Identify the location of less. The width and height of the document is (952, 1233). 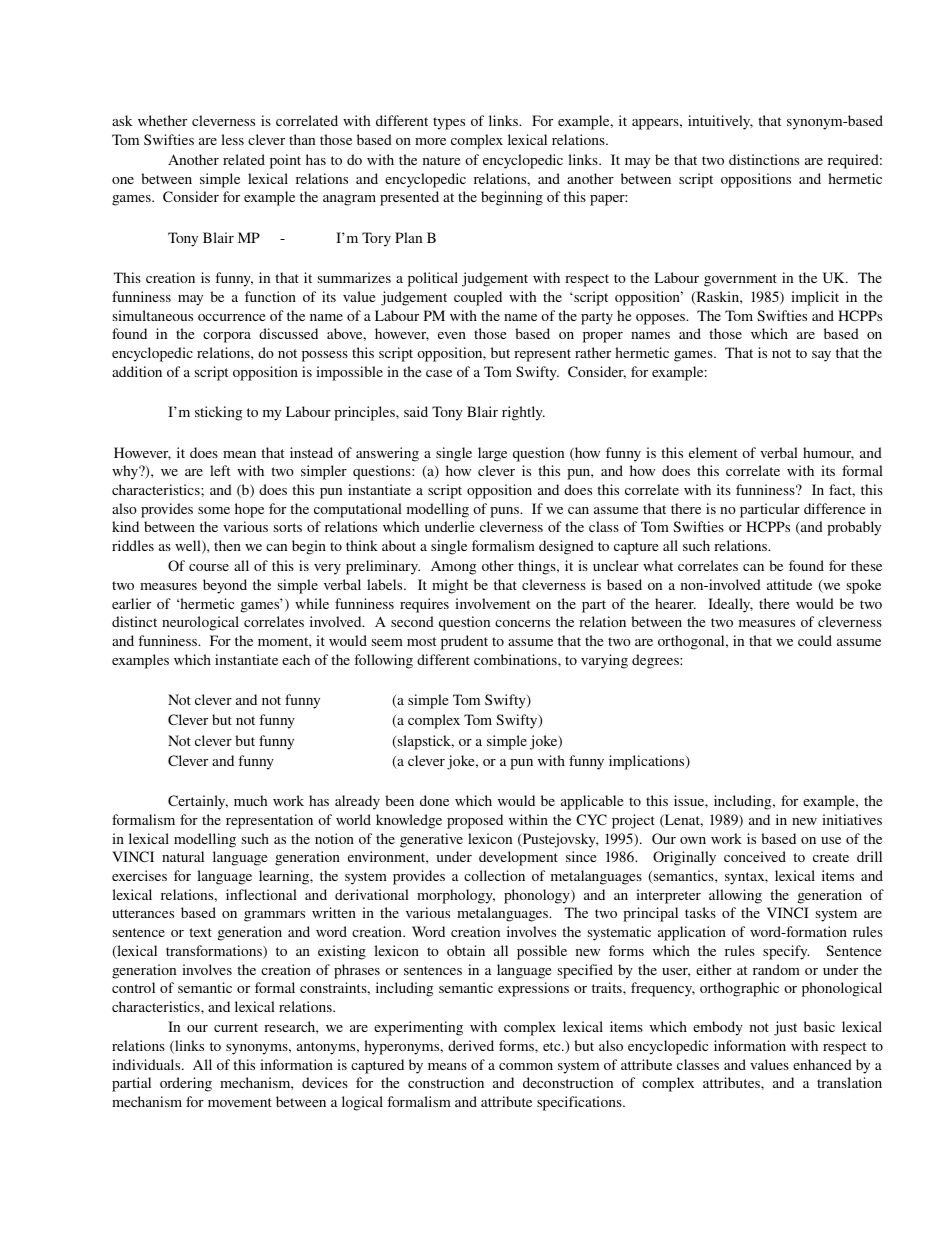
(232, 139).
